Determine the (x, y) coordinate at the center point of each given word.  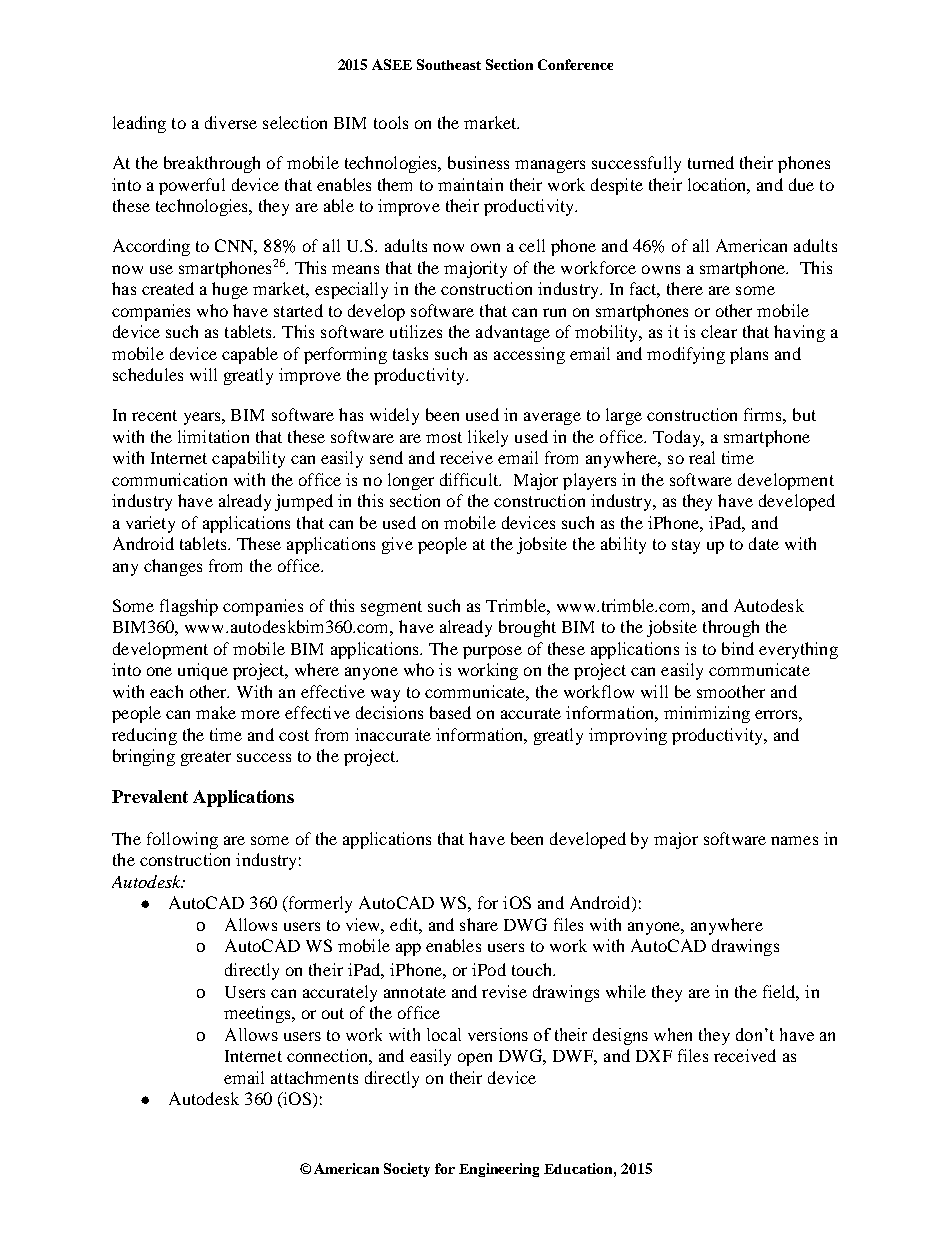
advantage (513, 333)
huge (230, 290)
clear (719, 331)
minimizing (707, 714)
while (626, 991)
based (450, 712)
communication (169, 479)
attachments (314, 1077)
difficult (470, 479)
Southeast (449, 64)
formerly (319, 904)
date (764, 543)
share (479, 924)
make (216, 712)
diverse (231, 122)
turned (711, 162)
